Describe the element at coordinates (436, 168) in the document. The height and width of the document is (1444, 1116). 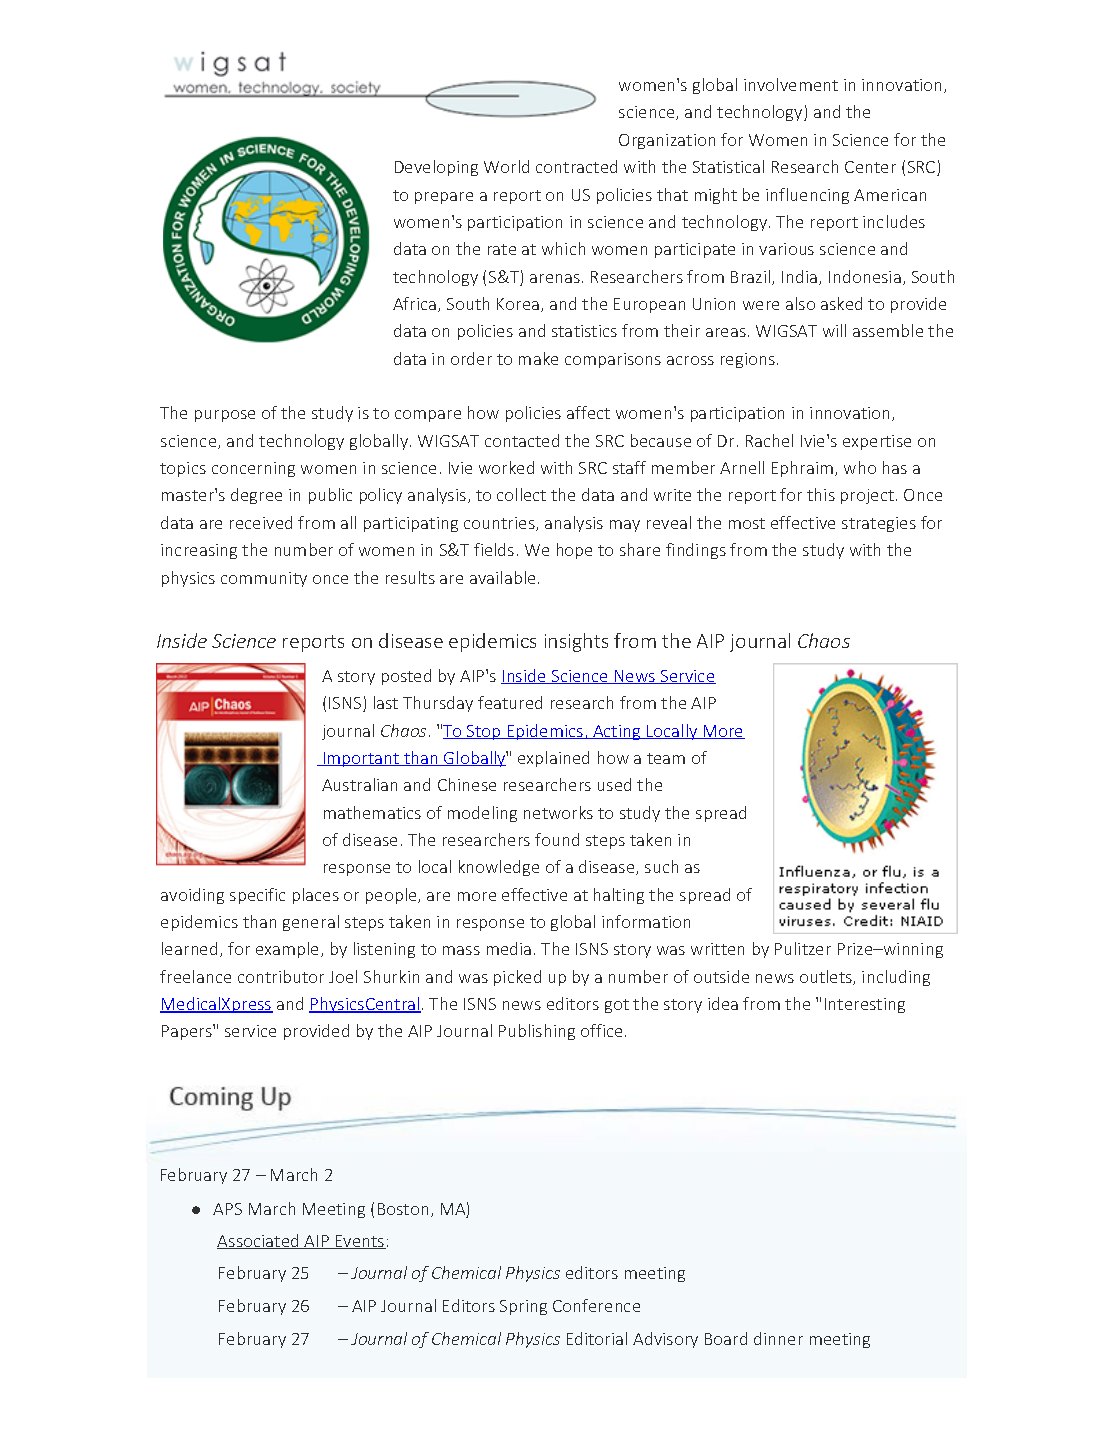
I see `Developing` at that location.
